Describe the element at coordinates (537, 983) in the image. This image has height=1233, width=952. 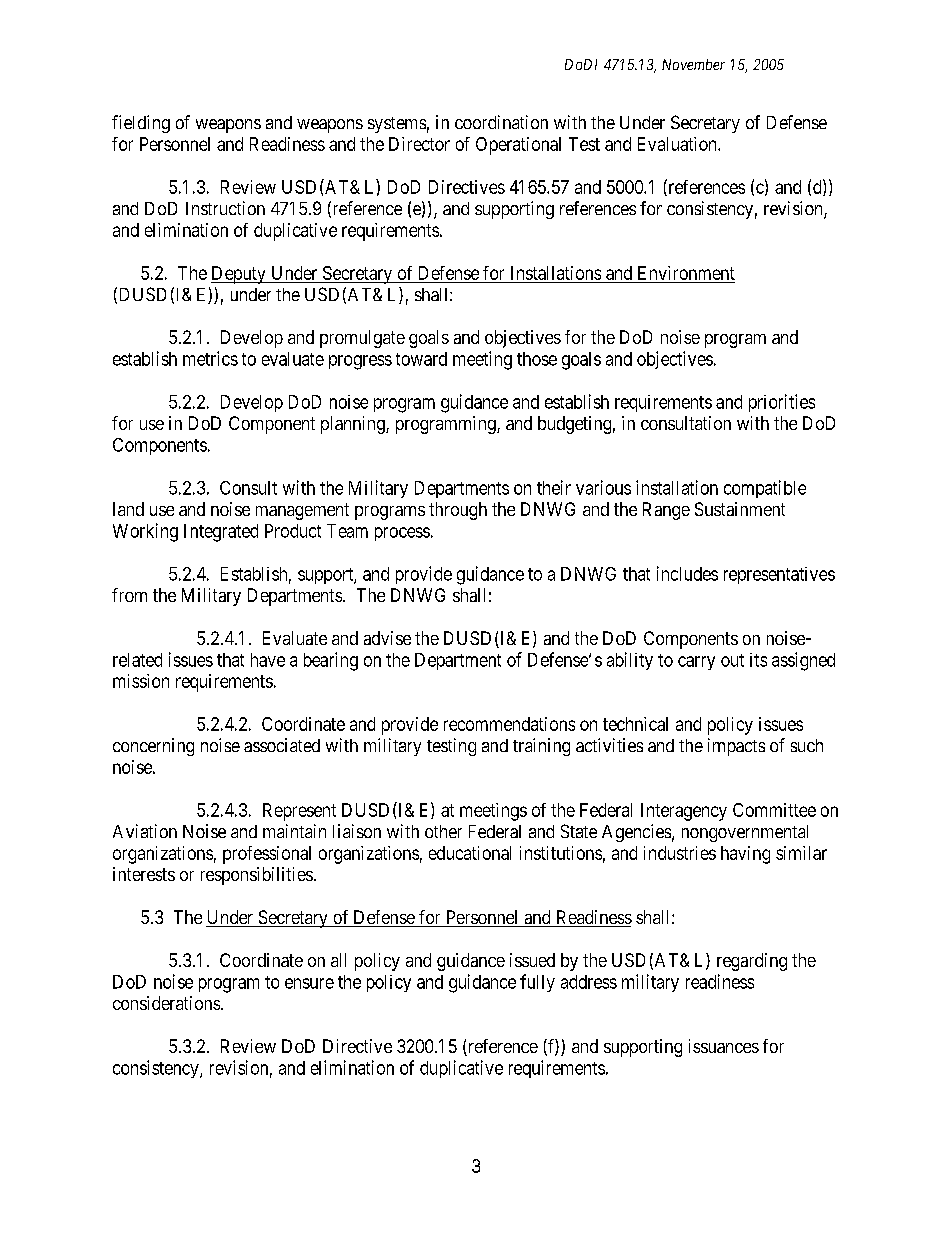
I see `fully` at that location.
